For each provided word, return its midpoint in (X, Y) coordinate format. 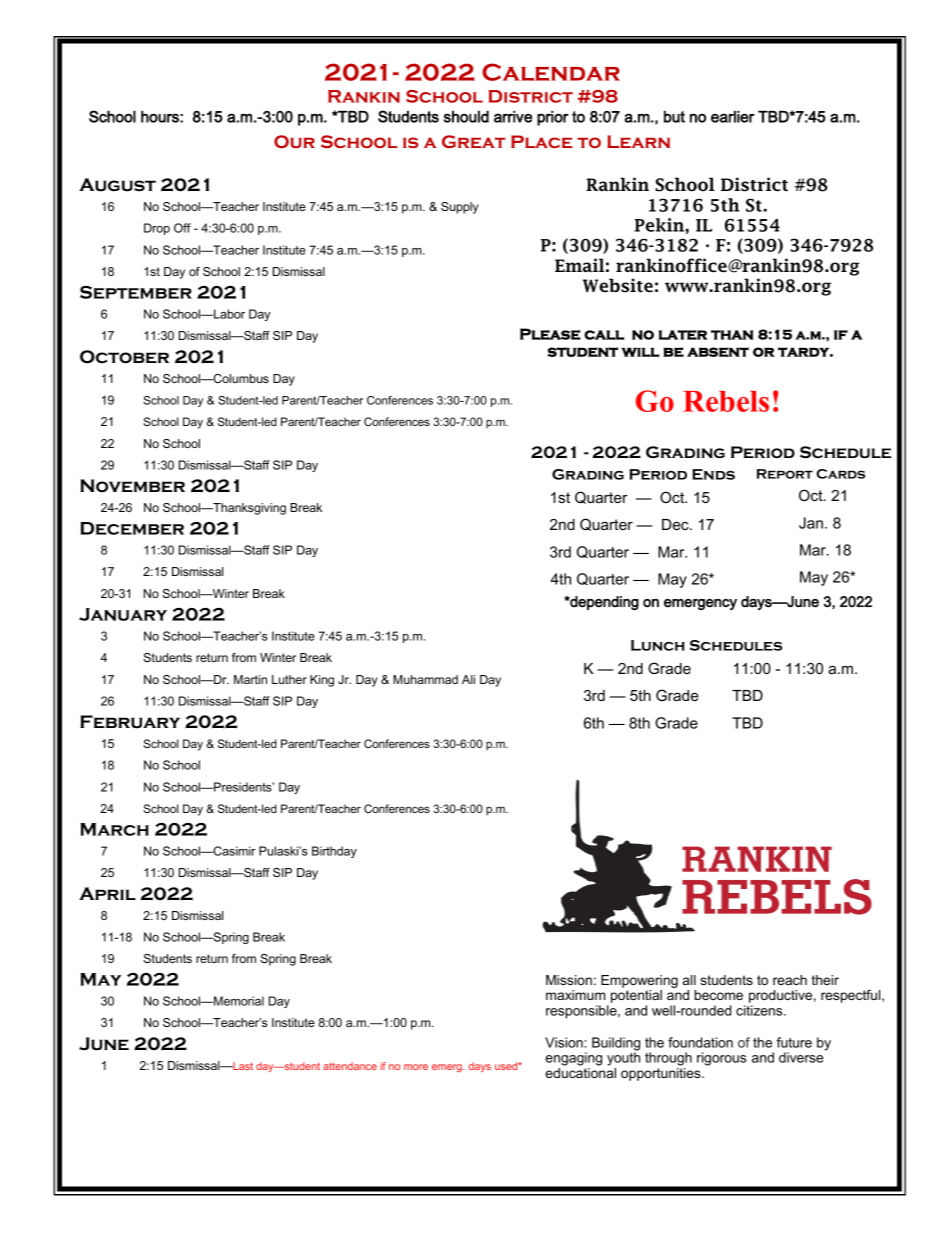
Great (473, 141)
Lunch (658, 645)
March (114, 829)
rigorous (721, 1059)
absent (718, 352)
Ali (468, 679)
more (416, 1067)
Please (550, 334)
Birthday (334, 852)
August (117, 185)
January (123, 614)
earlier (733, 117)
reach (790, 980)
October (124, 357)
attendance (350, 1066)
